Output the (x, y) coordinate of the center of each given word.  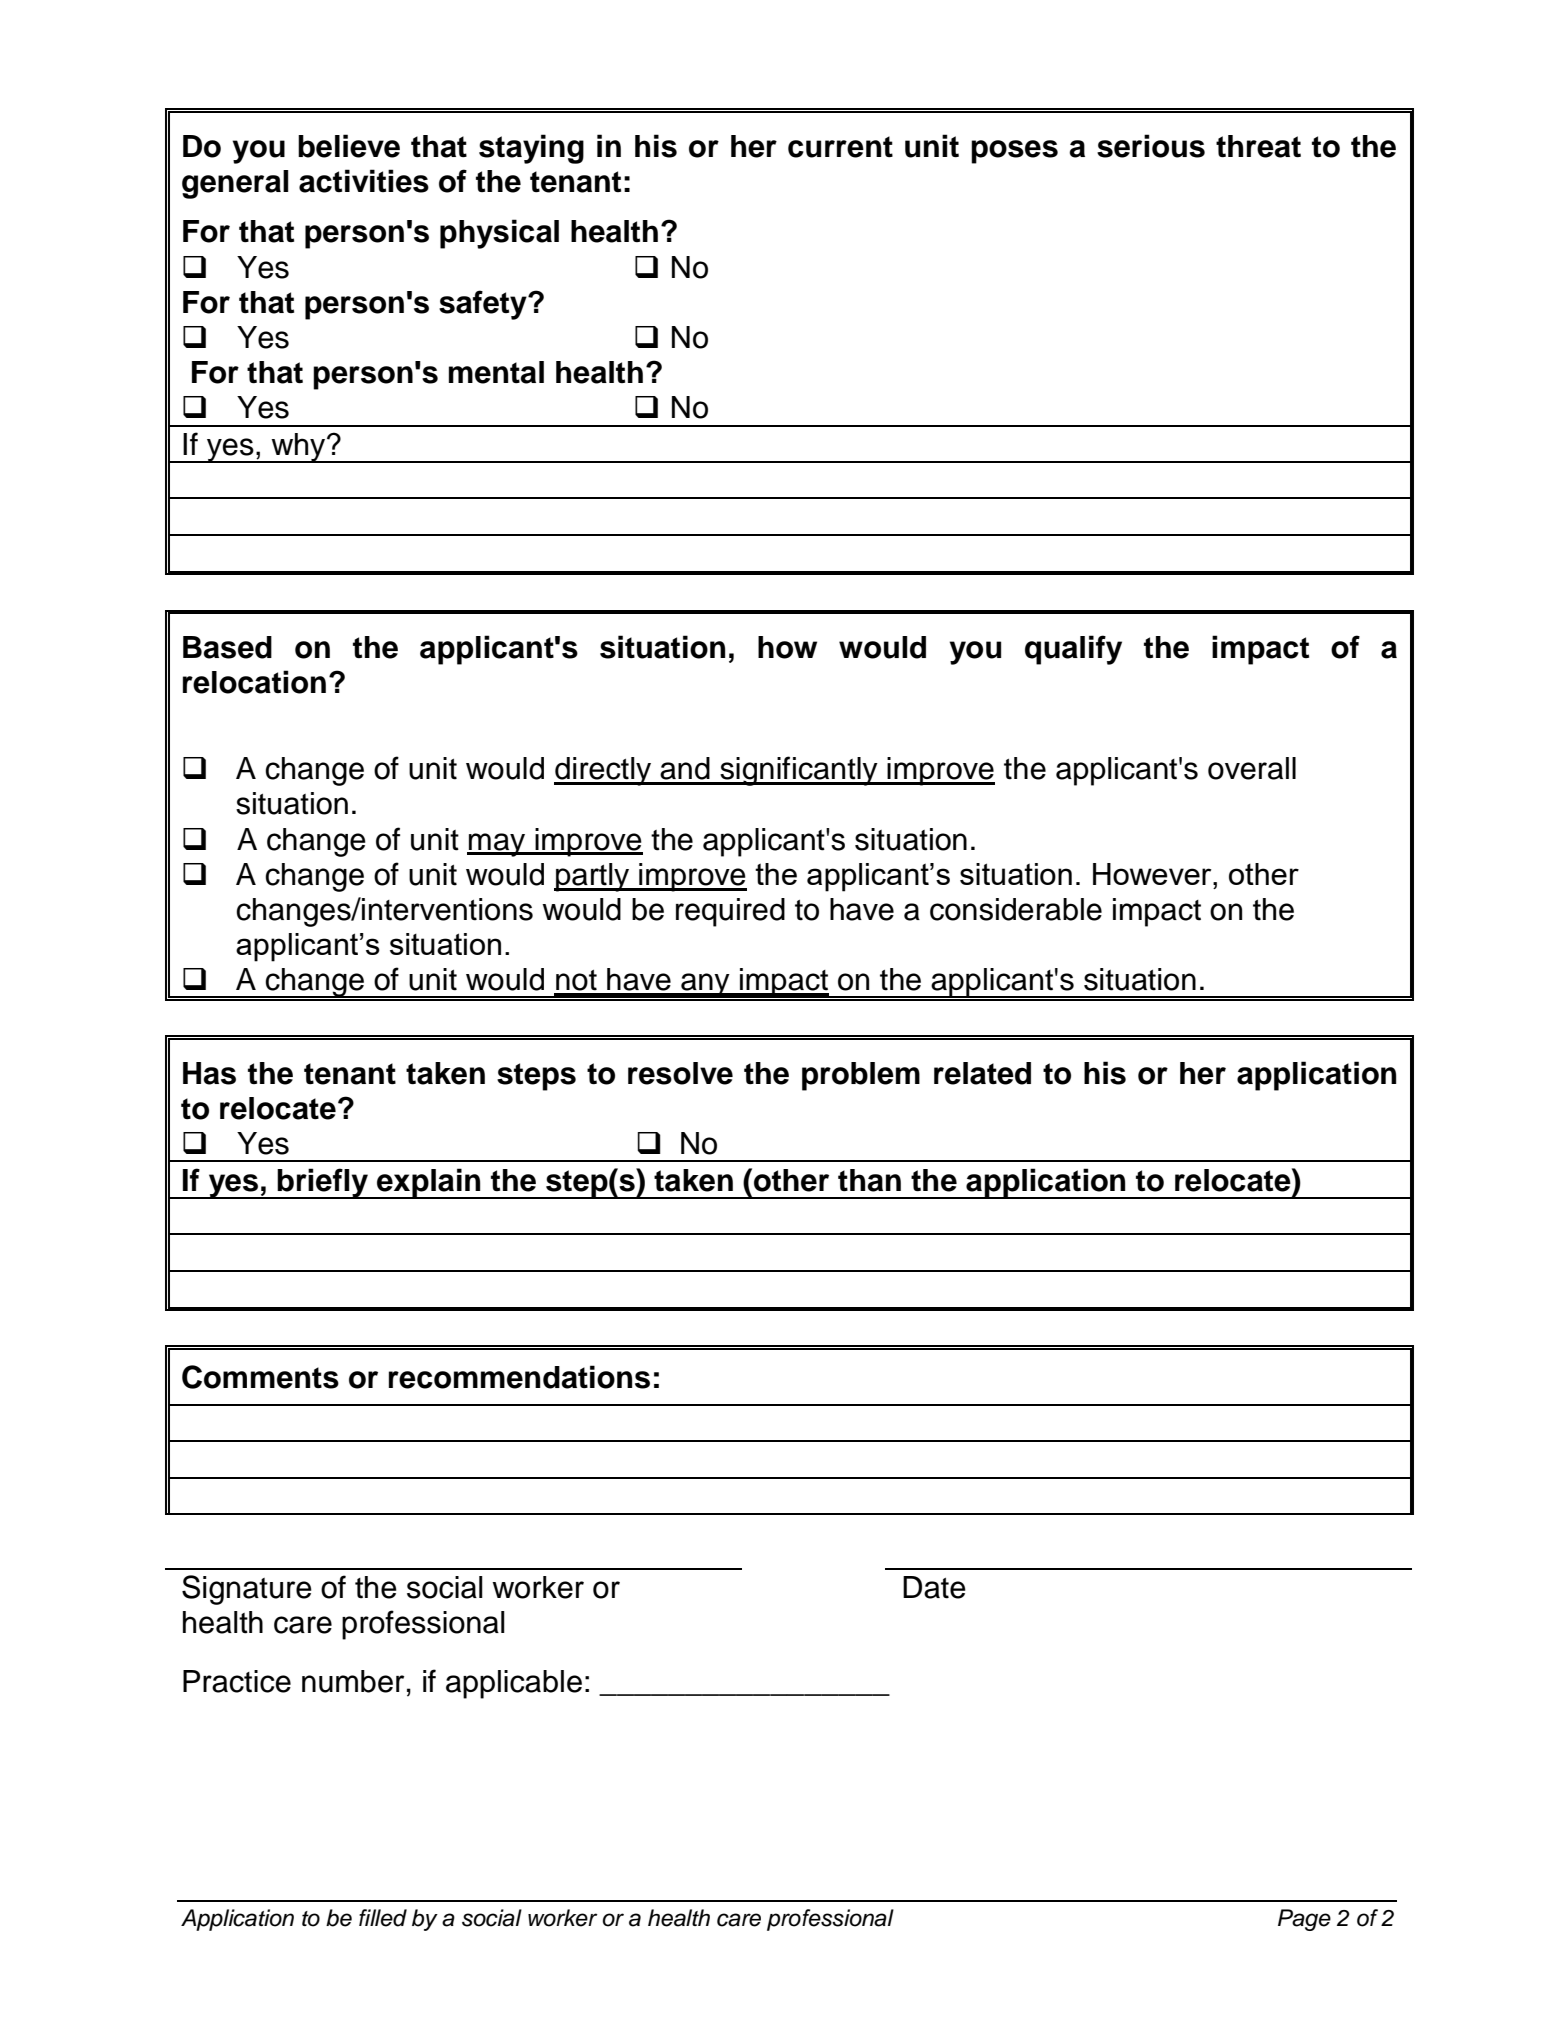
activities (364, 181)
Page (1304, 1920)
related (982, 1073)
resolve (680, 1073)
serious (1151, 146)
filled (383, 1918)
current (840, 147)
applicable (514, 1684)
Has (209, 1073)
